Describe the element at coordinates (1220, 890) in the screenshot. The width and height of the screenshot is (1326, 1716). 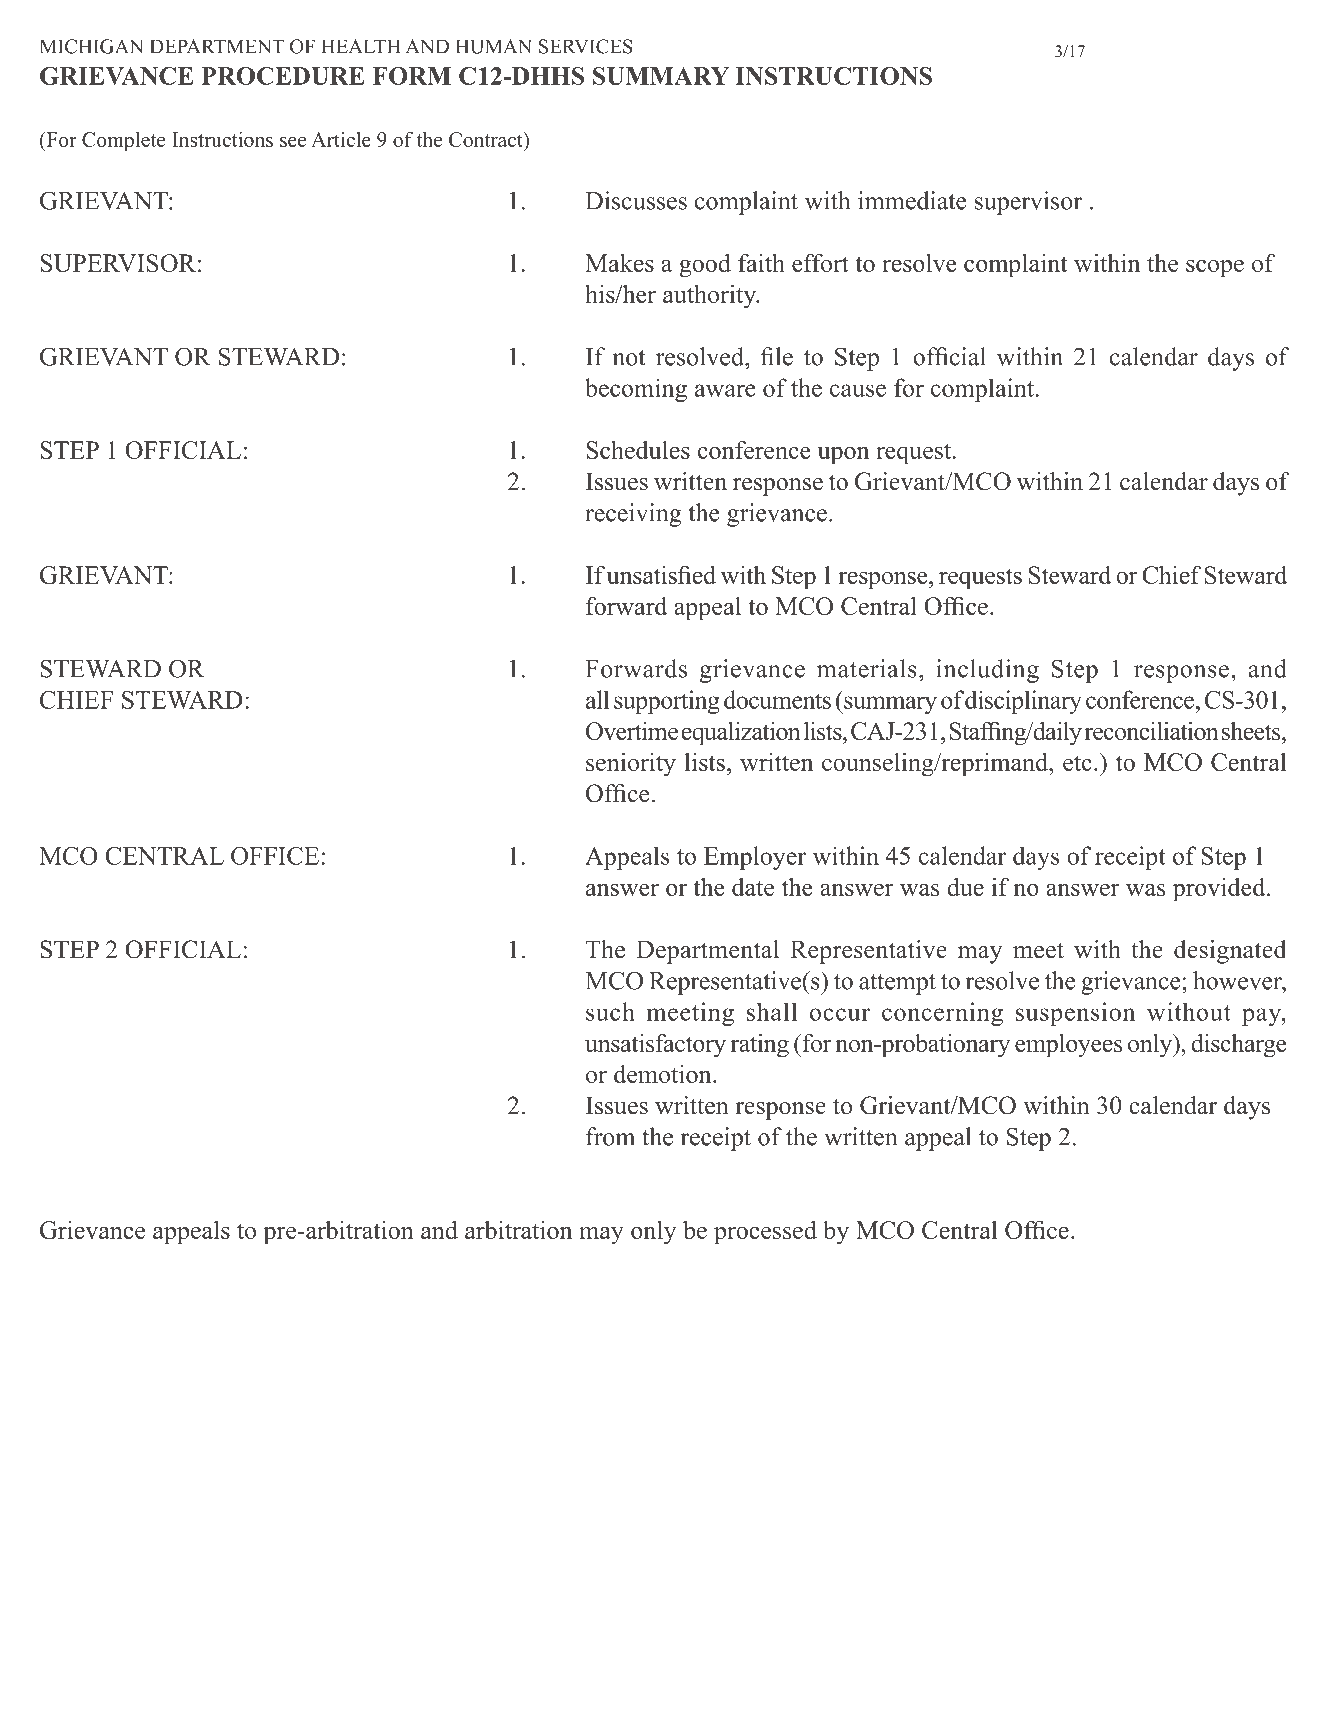
I see `provided` at that location.
